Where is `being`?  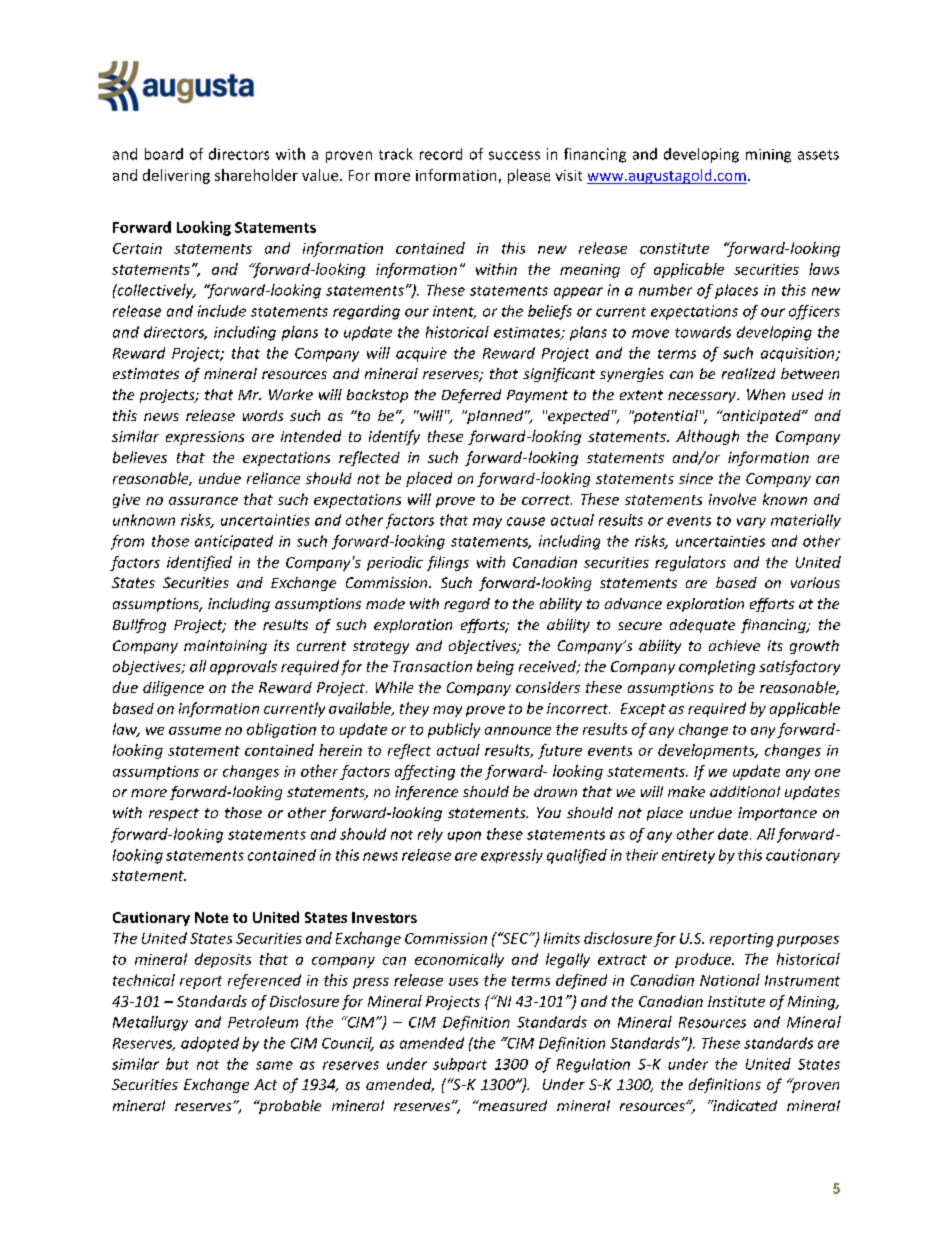 being is located at coordinates (495, 667).
